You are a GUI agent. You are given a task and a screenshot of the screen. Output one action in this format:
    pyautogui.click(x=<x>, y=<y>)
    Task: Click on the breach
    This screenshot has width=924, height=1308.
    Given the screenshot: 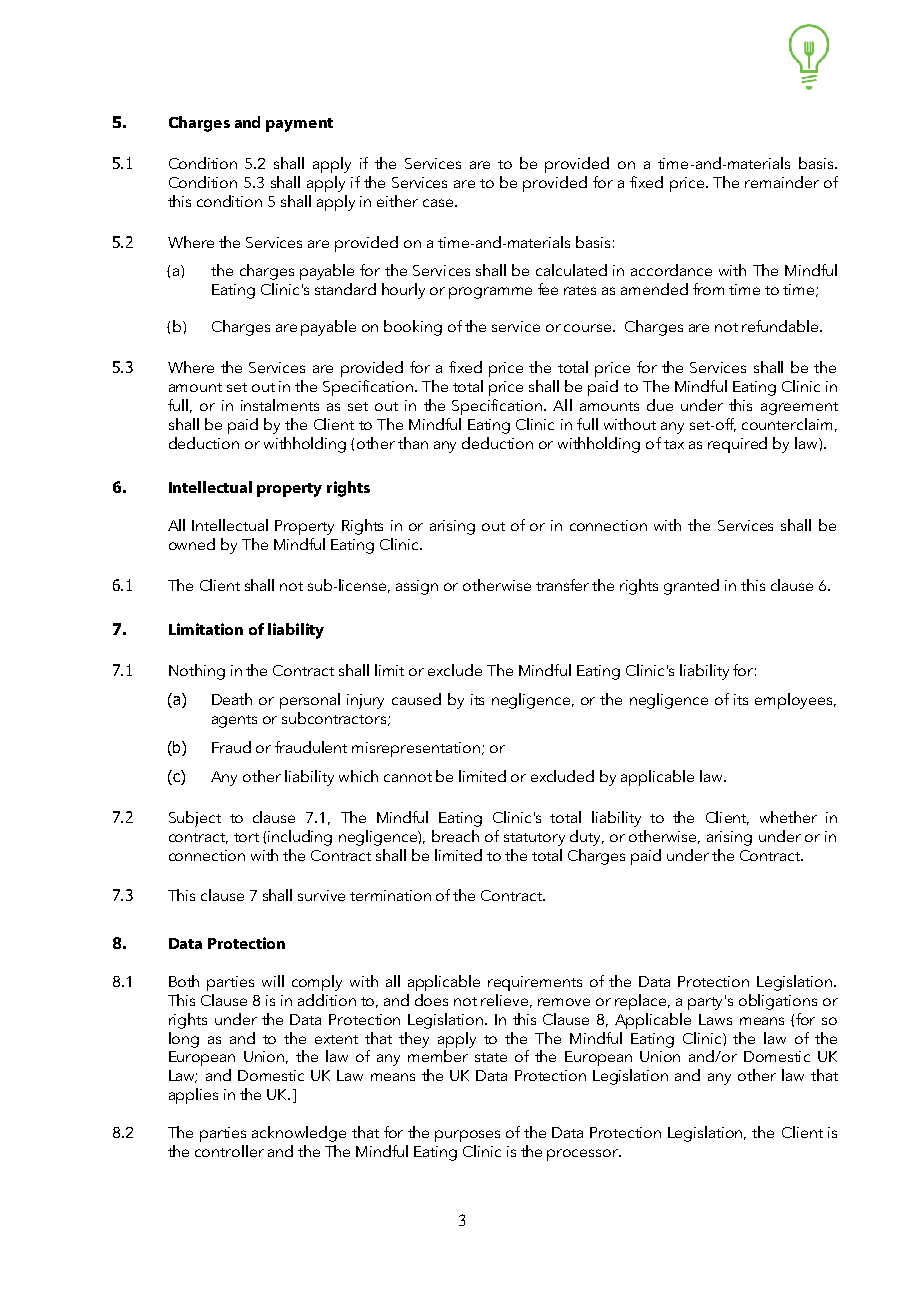 What is the action you would take?
    pyautogui.click(x=455, y=836)
